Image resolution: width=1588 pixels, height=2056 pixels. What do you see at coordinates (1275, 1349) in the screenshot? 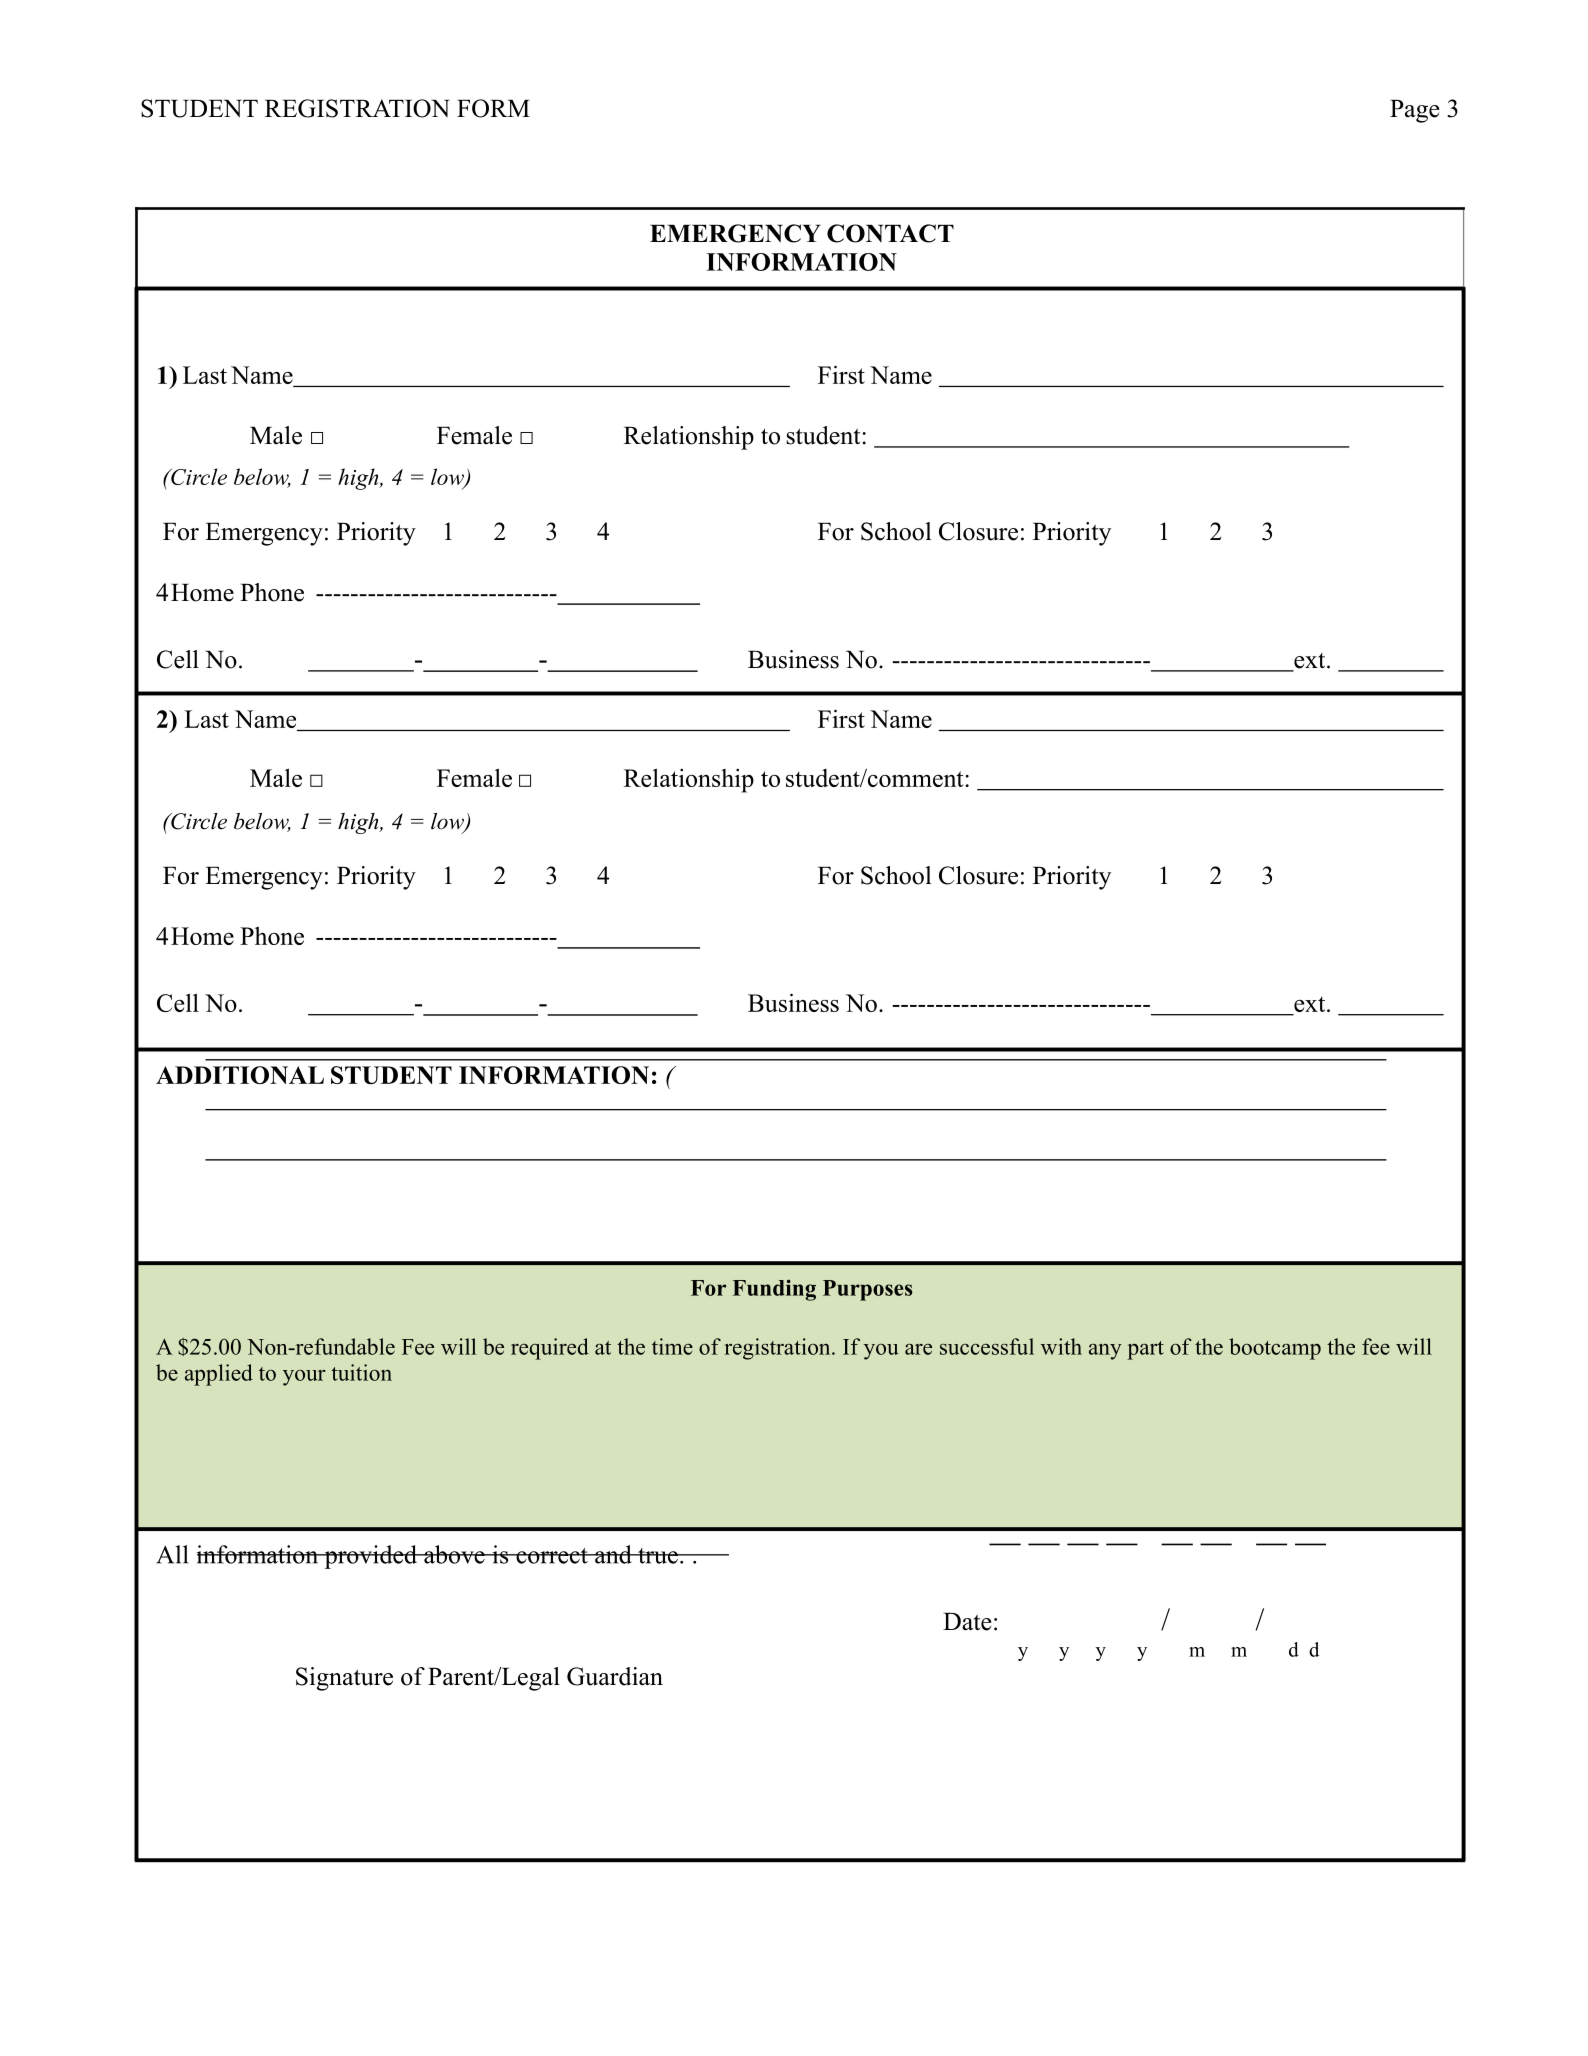
I see `bootcamp` at bounding box center [1275, 1349].
